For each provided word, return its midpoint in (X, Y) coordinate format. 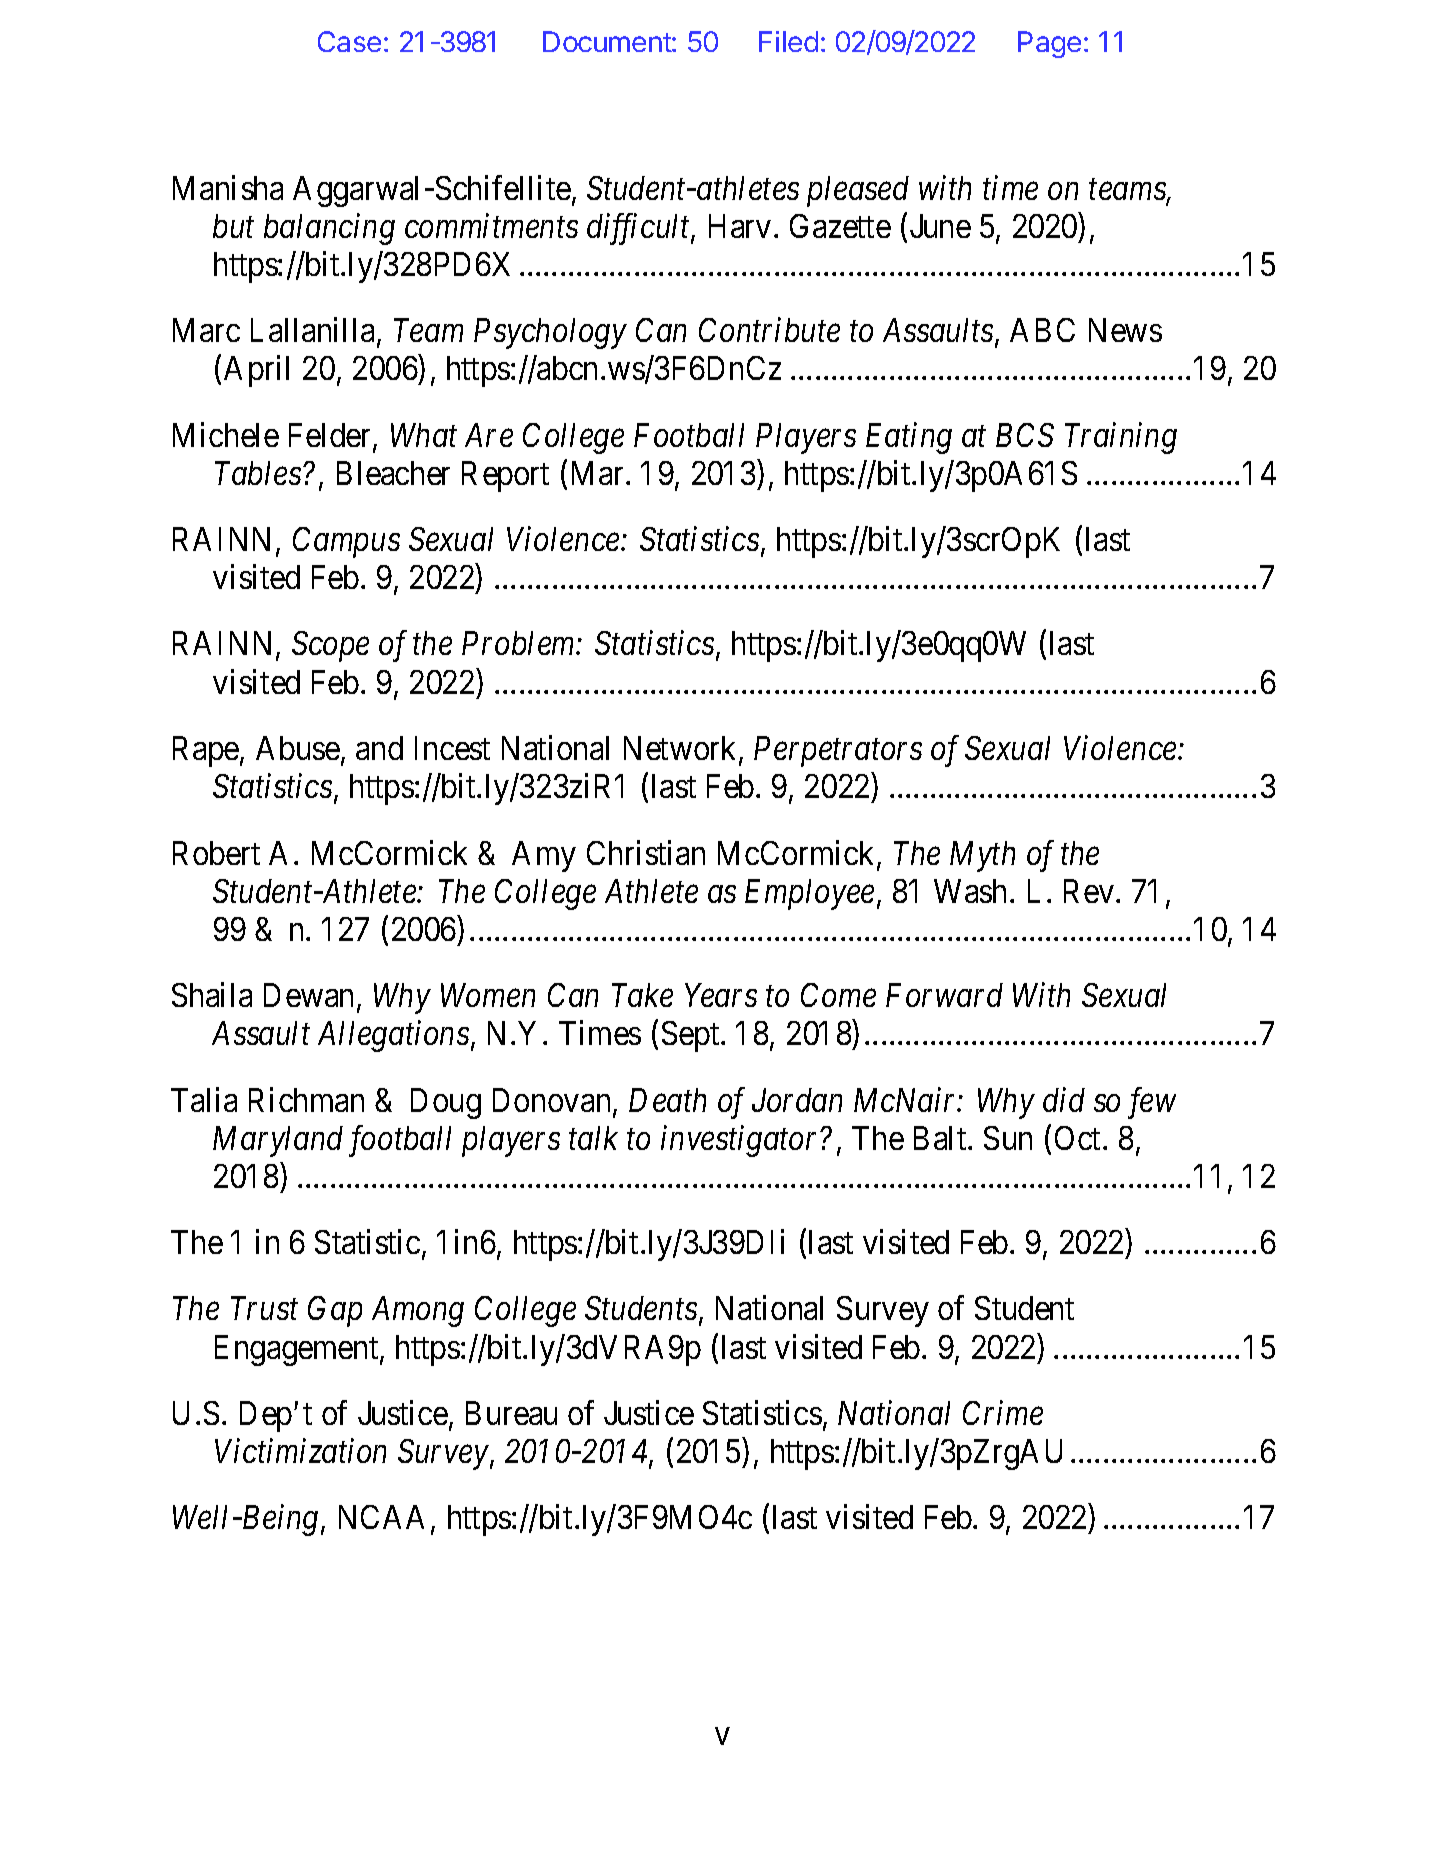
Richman (306, 1099)
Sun (1008, 1138)
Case (349, 41)
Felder (331, 436)
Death (667, 1100)
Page (1049, 44)
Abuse (298, 748)
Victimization (300, 1451)
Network (682, 750)
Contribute (769, 329)
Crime (1003, 1413)
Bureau (511, 1413)
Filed (788, 41)
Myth (982, 856)
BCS (1025, 435)
